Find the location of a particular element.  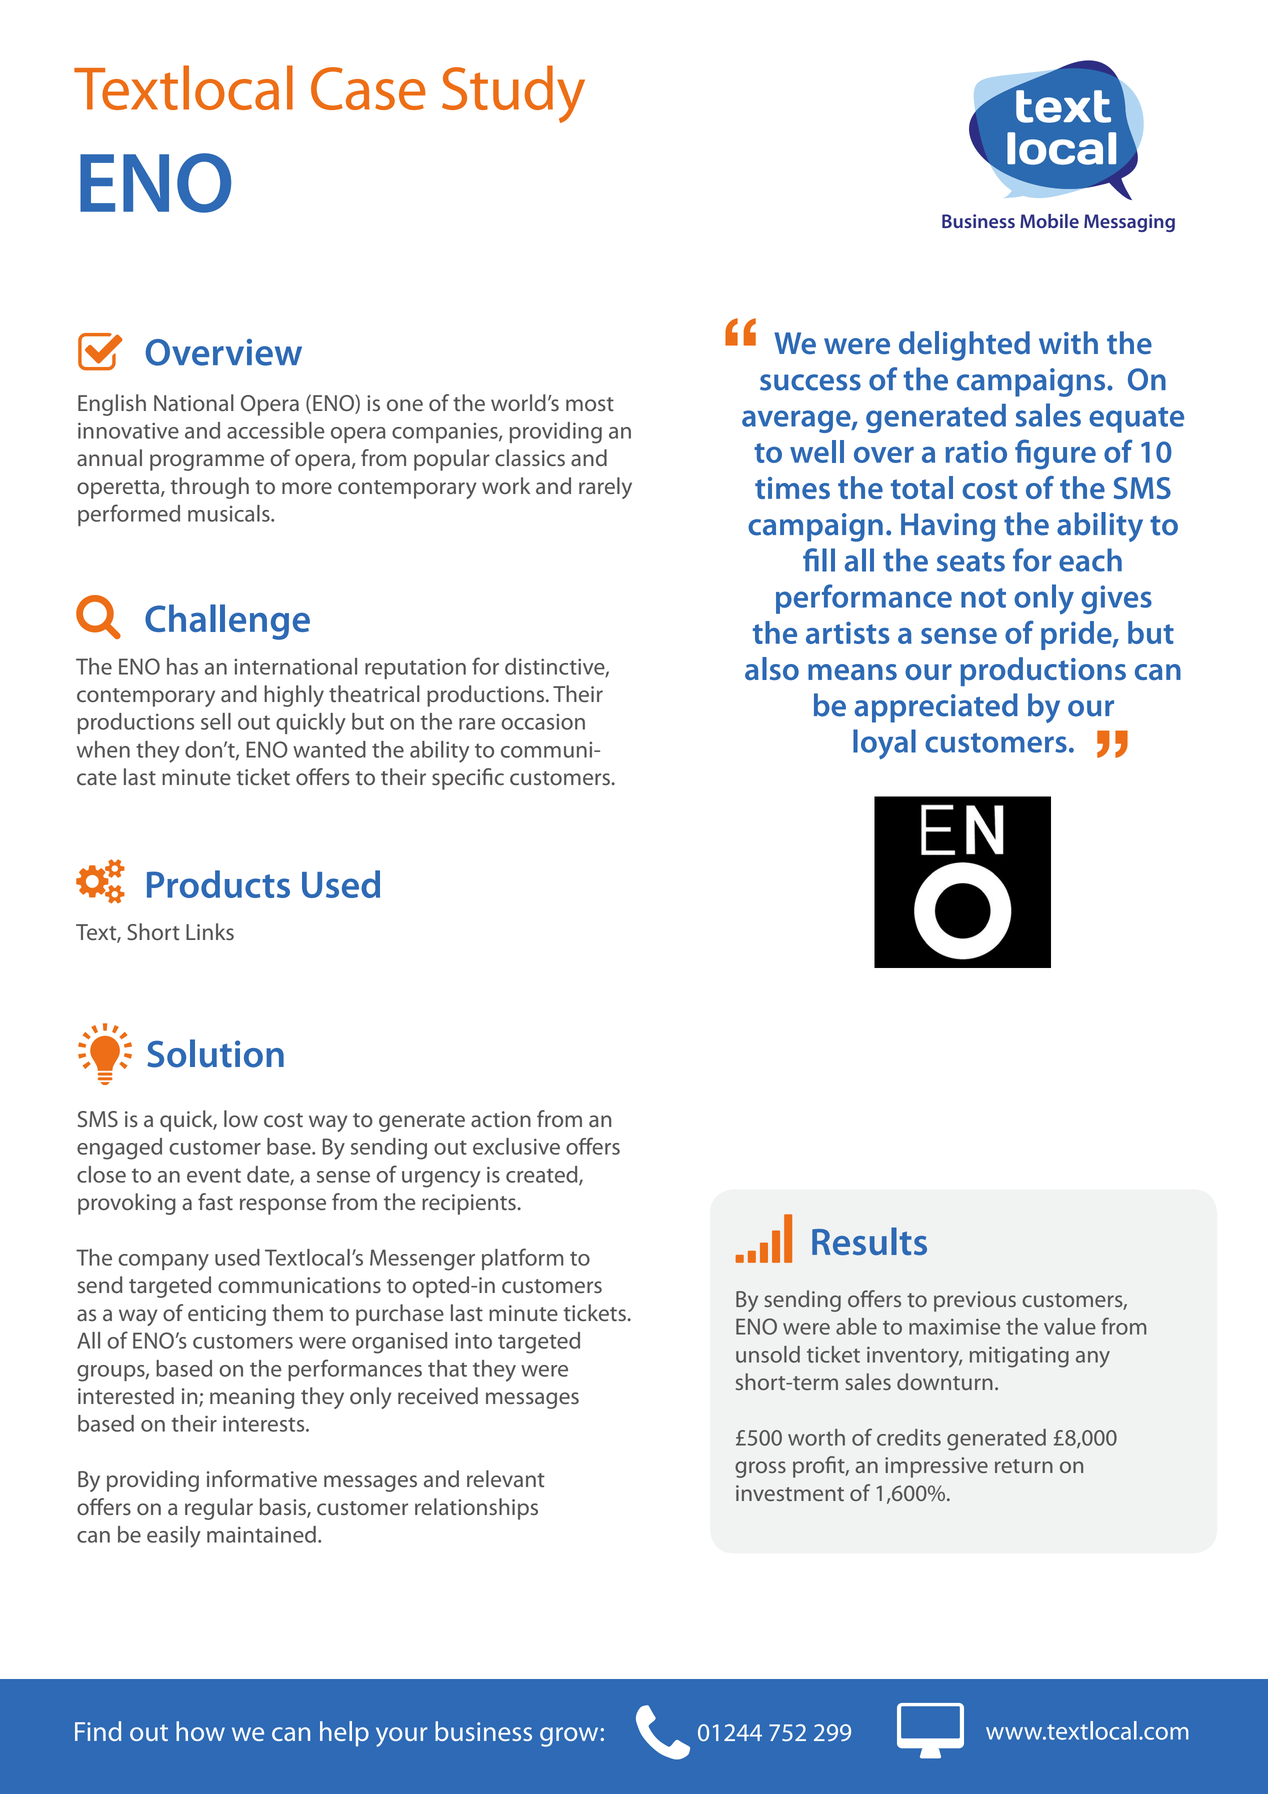

Challenge is located at coordinates (227, 622).
